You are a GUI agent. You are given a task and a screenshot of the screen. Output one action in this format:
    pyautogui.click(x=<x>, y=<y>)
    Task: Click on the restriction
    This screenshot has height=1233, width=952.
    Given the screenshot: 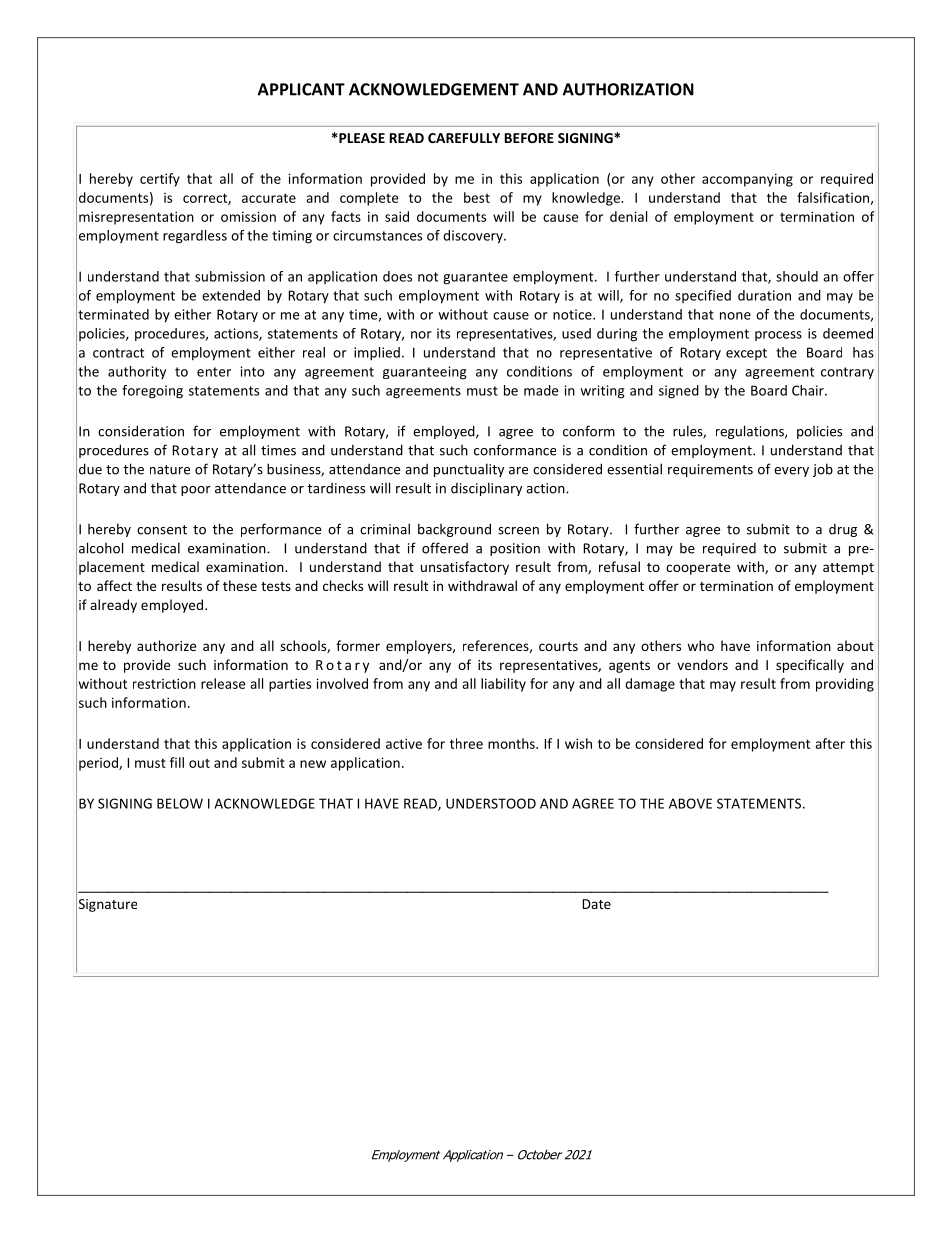 What is the action you would take?
    pyautogui.click(x=164, y=683)
